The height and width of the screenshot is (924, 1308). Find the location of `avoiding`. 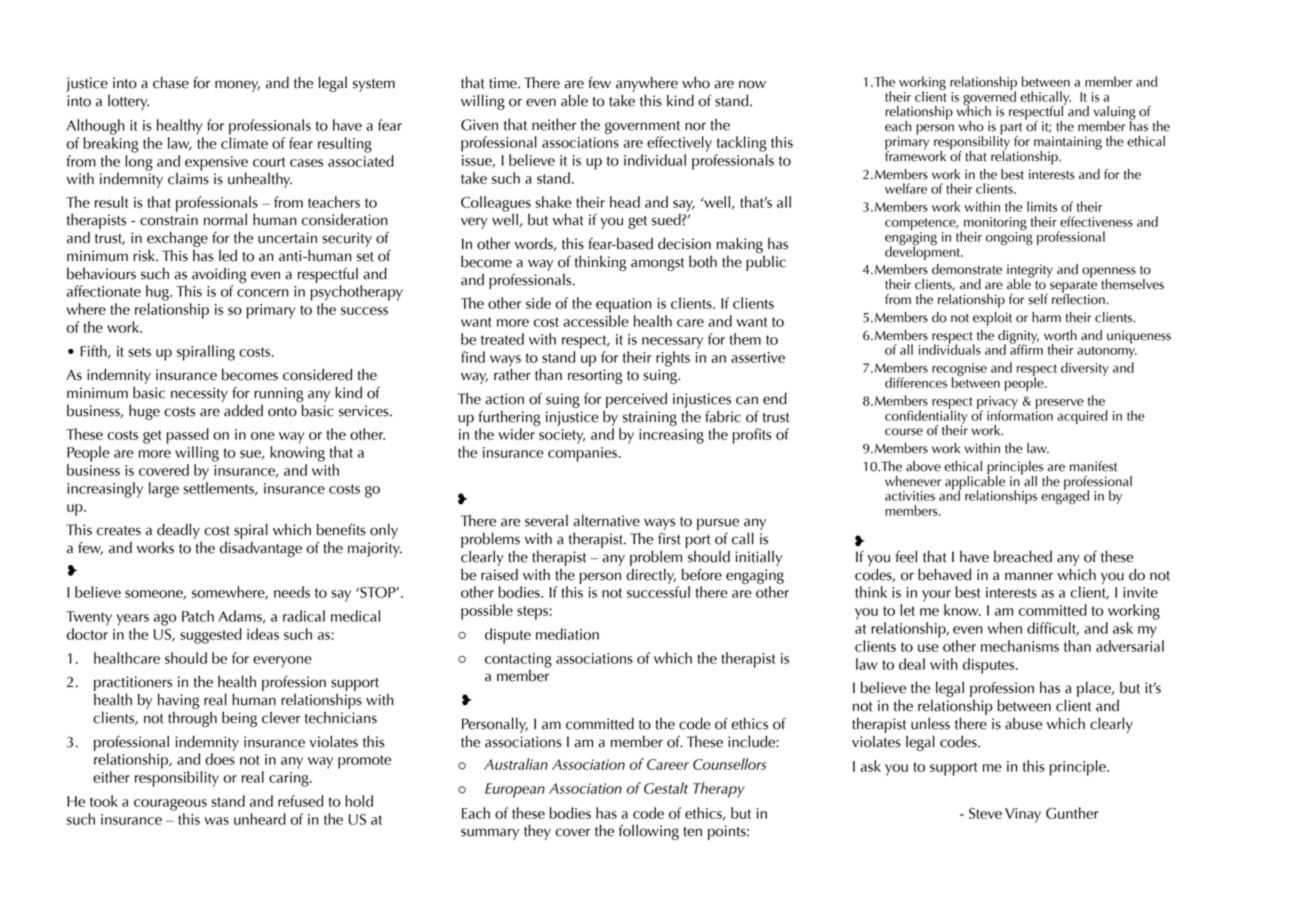

avoiding is located at coordinates (219, 275).
